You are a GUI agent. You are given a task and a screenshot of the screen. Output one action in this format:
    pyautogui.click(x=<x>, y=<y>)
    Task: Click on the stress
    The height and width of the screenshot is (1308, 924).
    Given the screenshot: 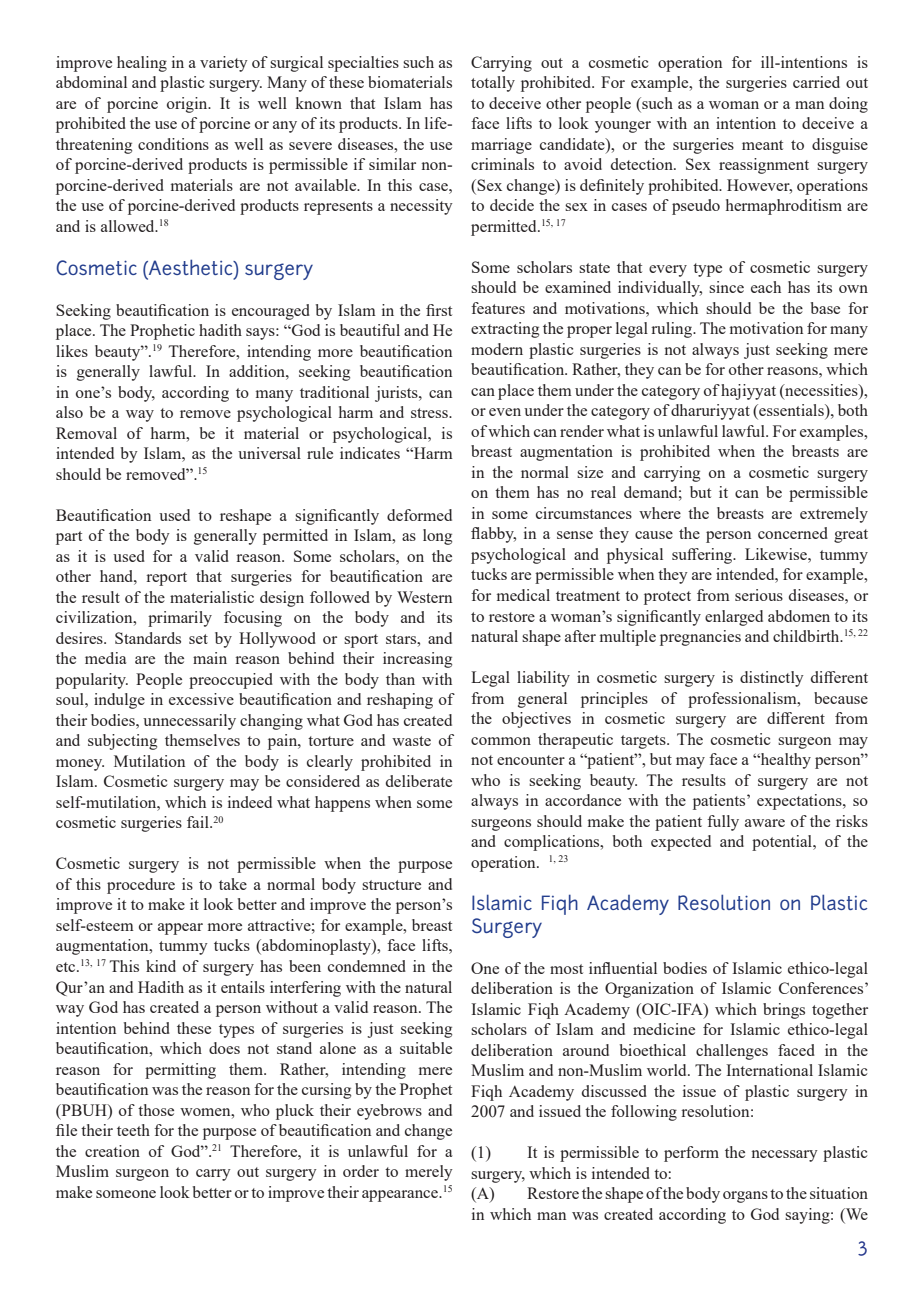 What is the action you would take?
    pyautogui.click(x=430, y=413)
